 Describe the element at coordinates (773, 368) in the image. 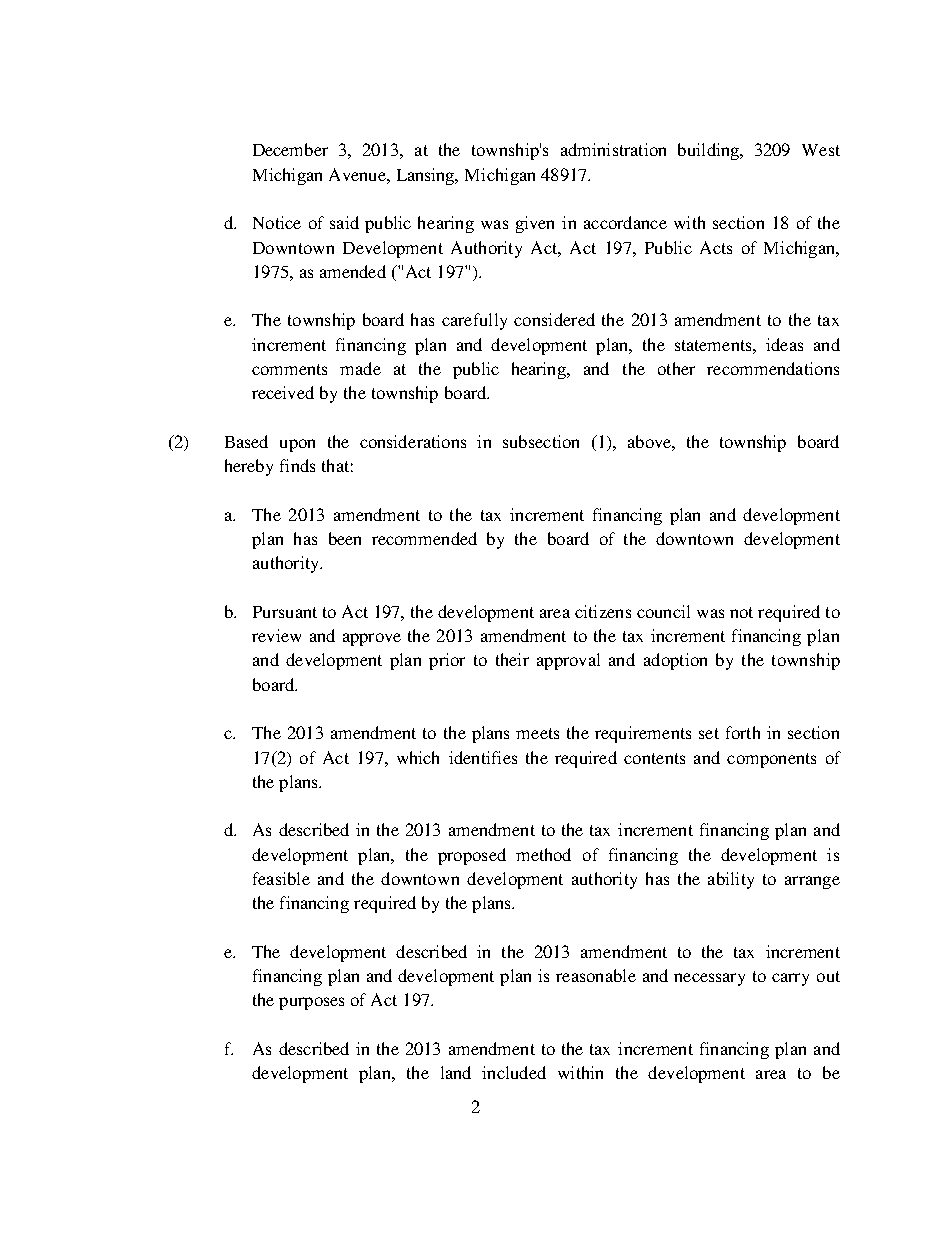

I see `recommendations` at that location.
